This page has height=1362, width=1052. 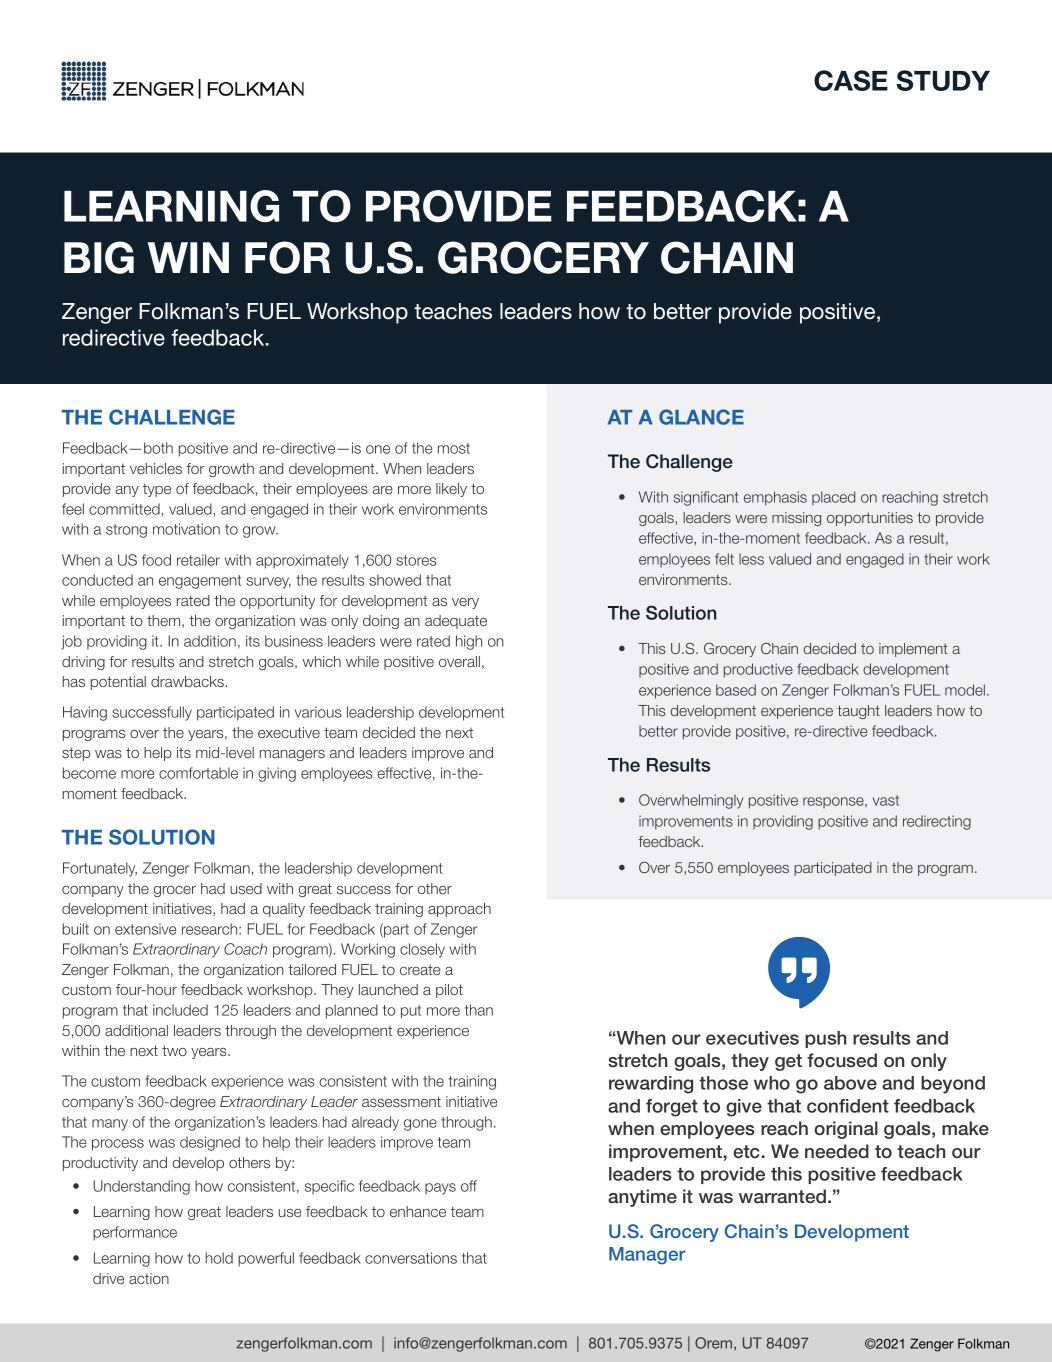 I want to click on WIN, so click(x=188, y=257).
